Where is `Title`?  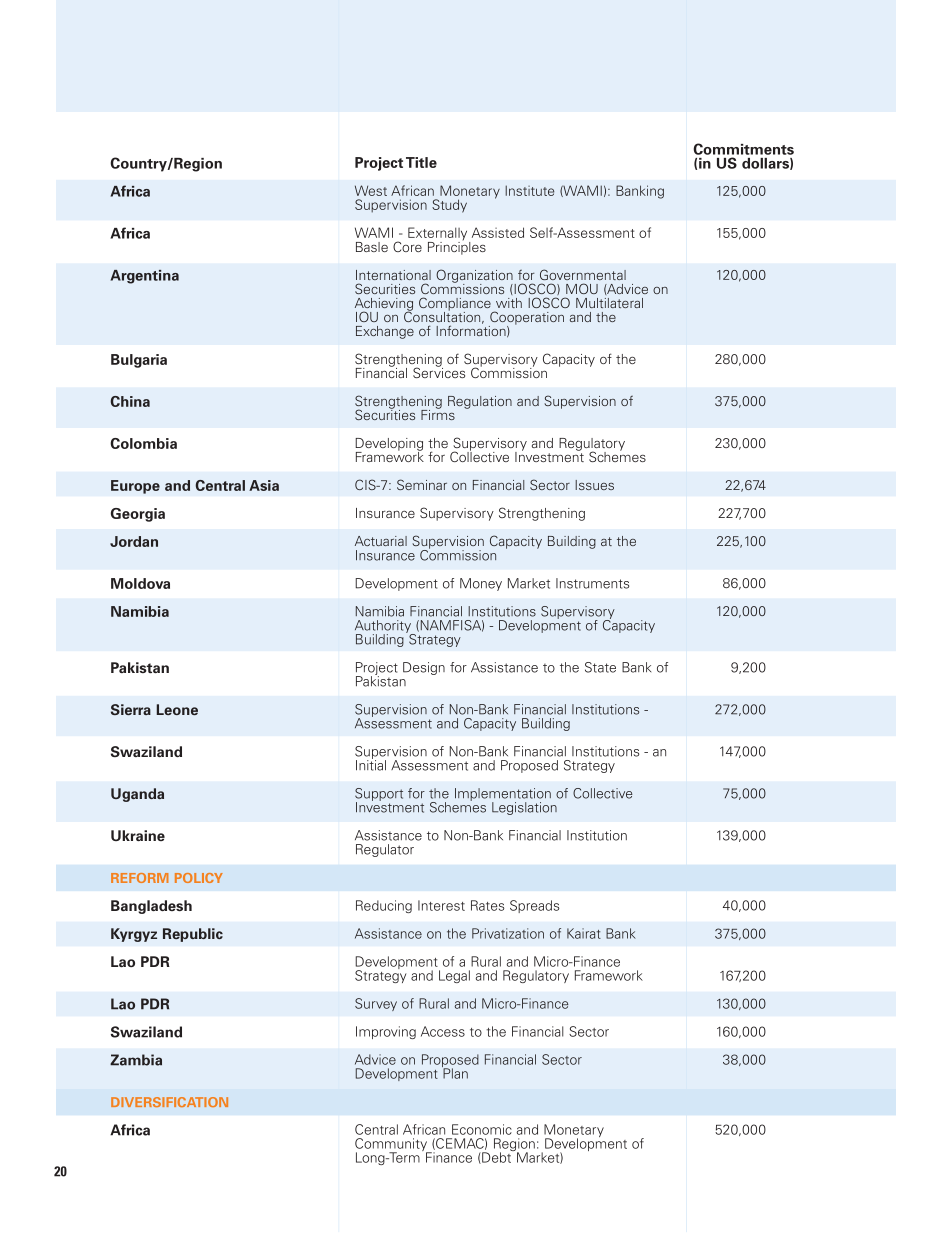
Title is located at coordinates (421, 162).
